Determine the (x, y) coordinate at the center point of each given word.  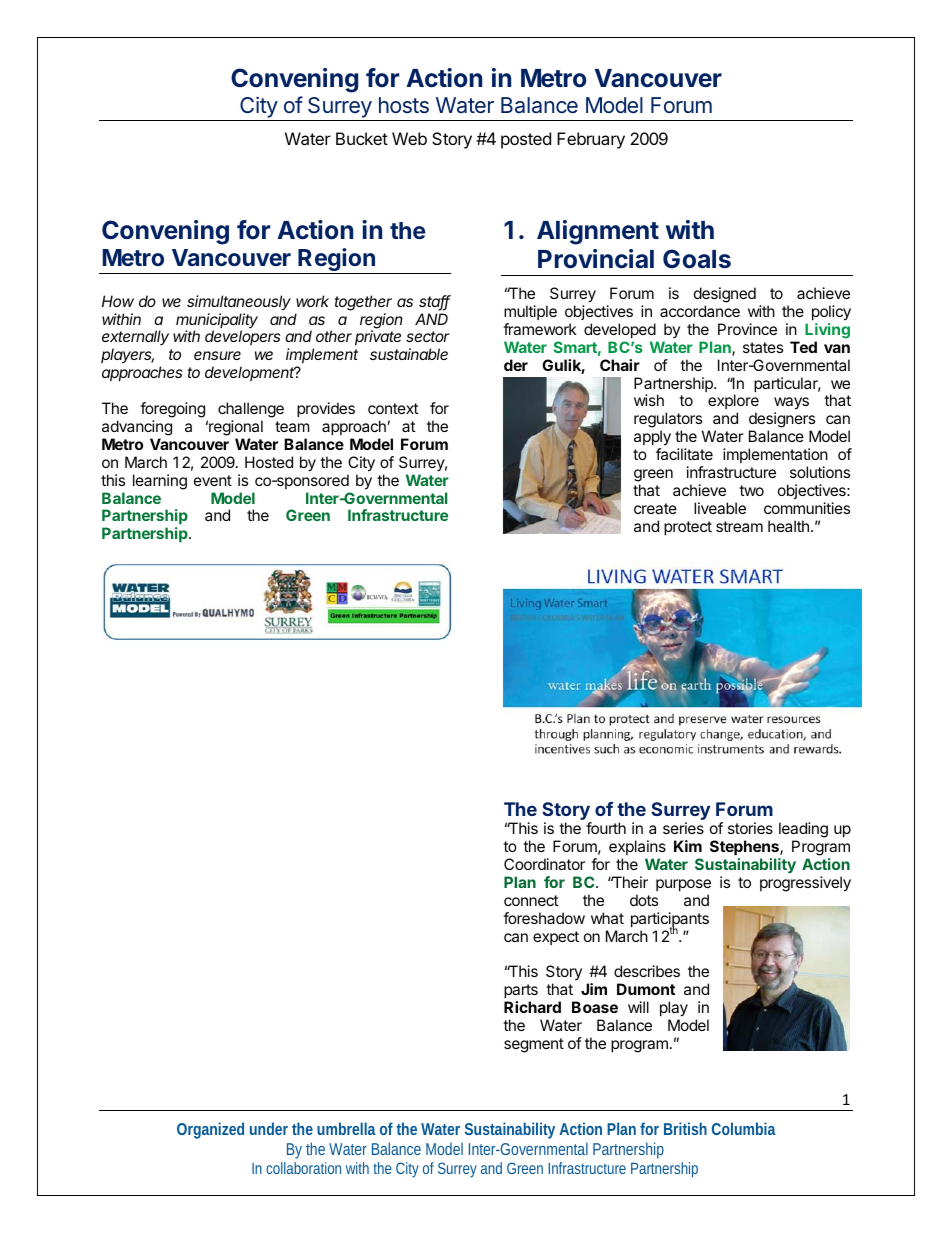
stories (750, 828)
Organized (210, 1130)
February (591, 140)
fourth (606, 828)
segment (534, 1045)
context (393, 408)
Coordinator (544, 864)
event (213, 480)
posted (526, 140)
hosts (404, 105)
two (751, 490)
